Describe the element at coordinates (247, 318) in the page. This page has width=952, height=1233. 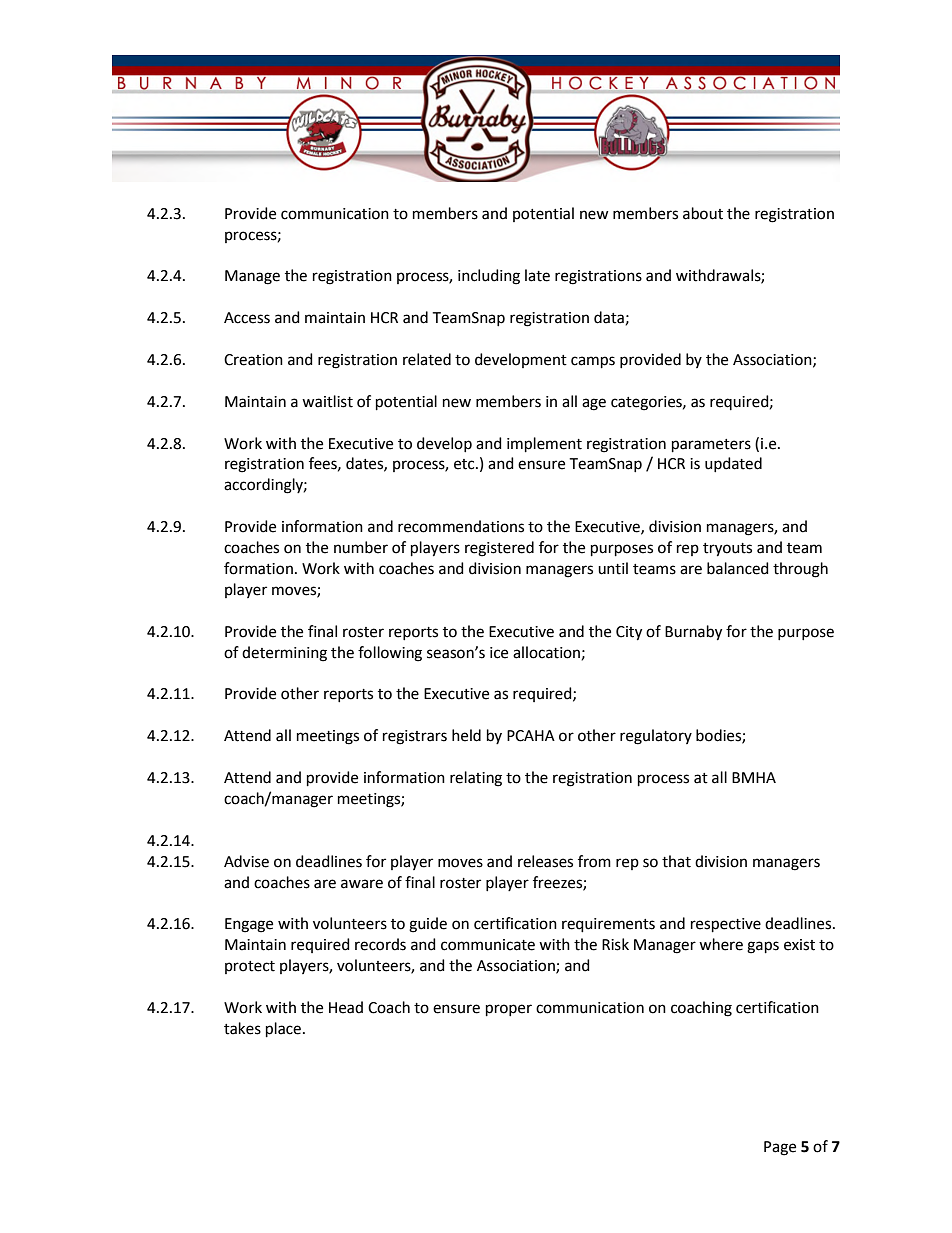
I see `Access` at that location.
